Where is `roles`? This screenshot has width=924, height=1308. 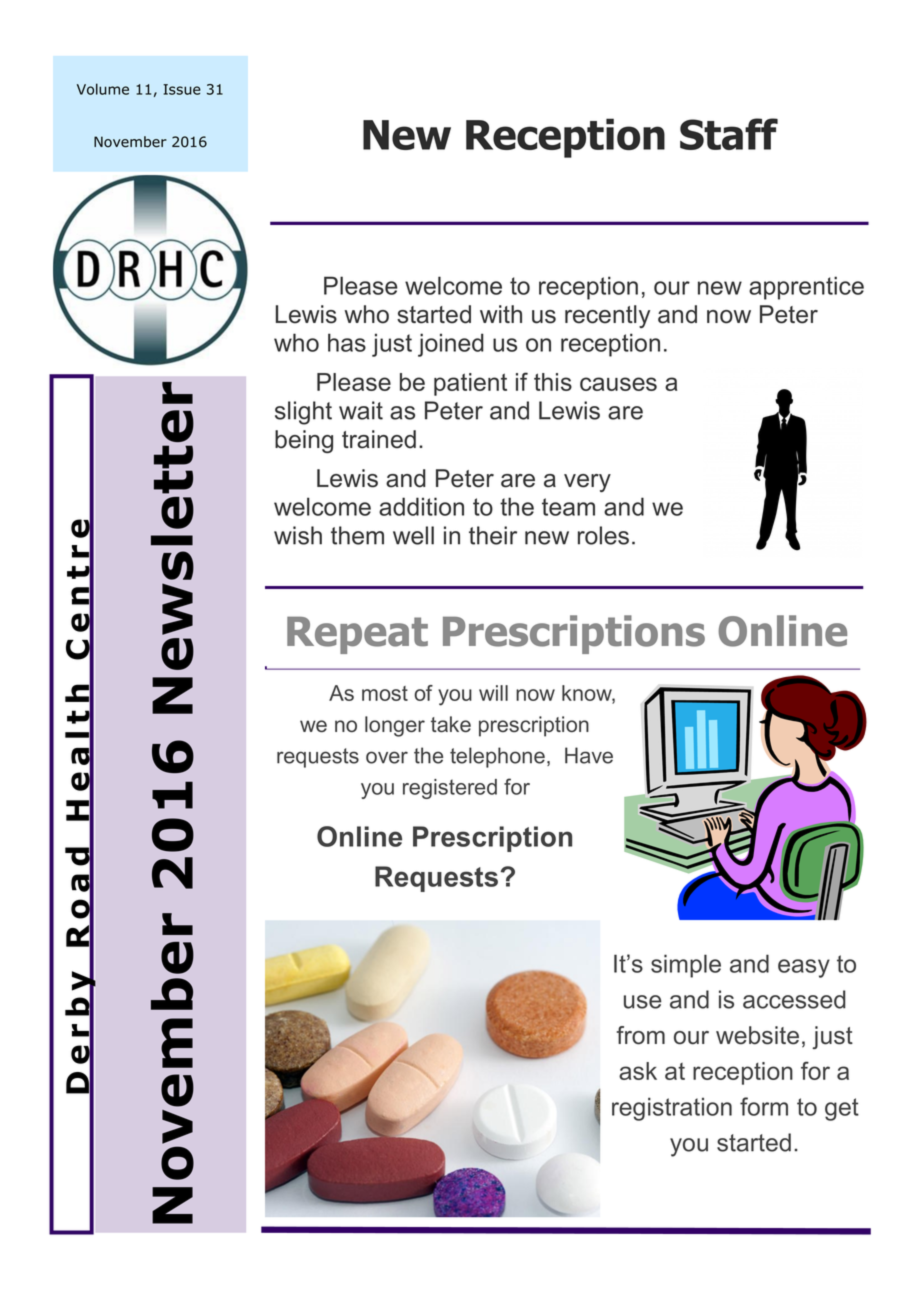 roles is located at coordinates (603, 535).
